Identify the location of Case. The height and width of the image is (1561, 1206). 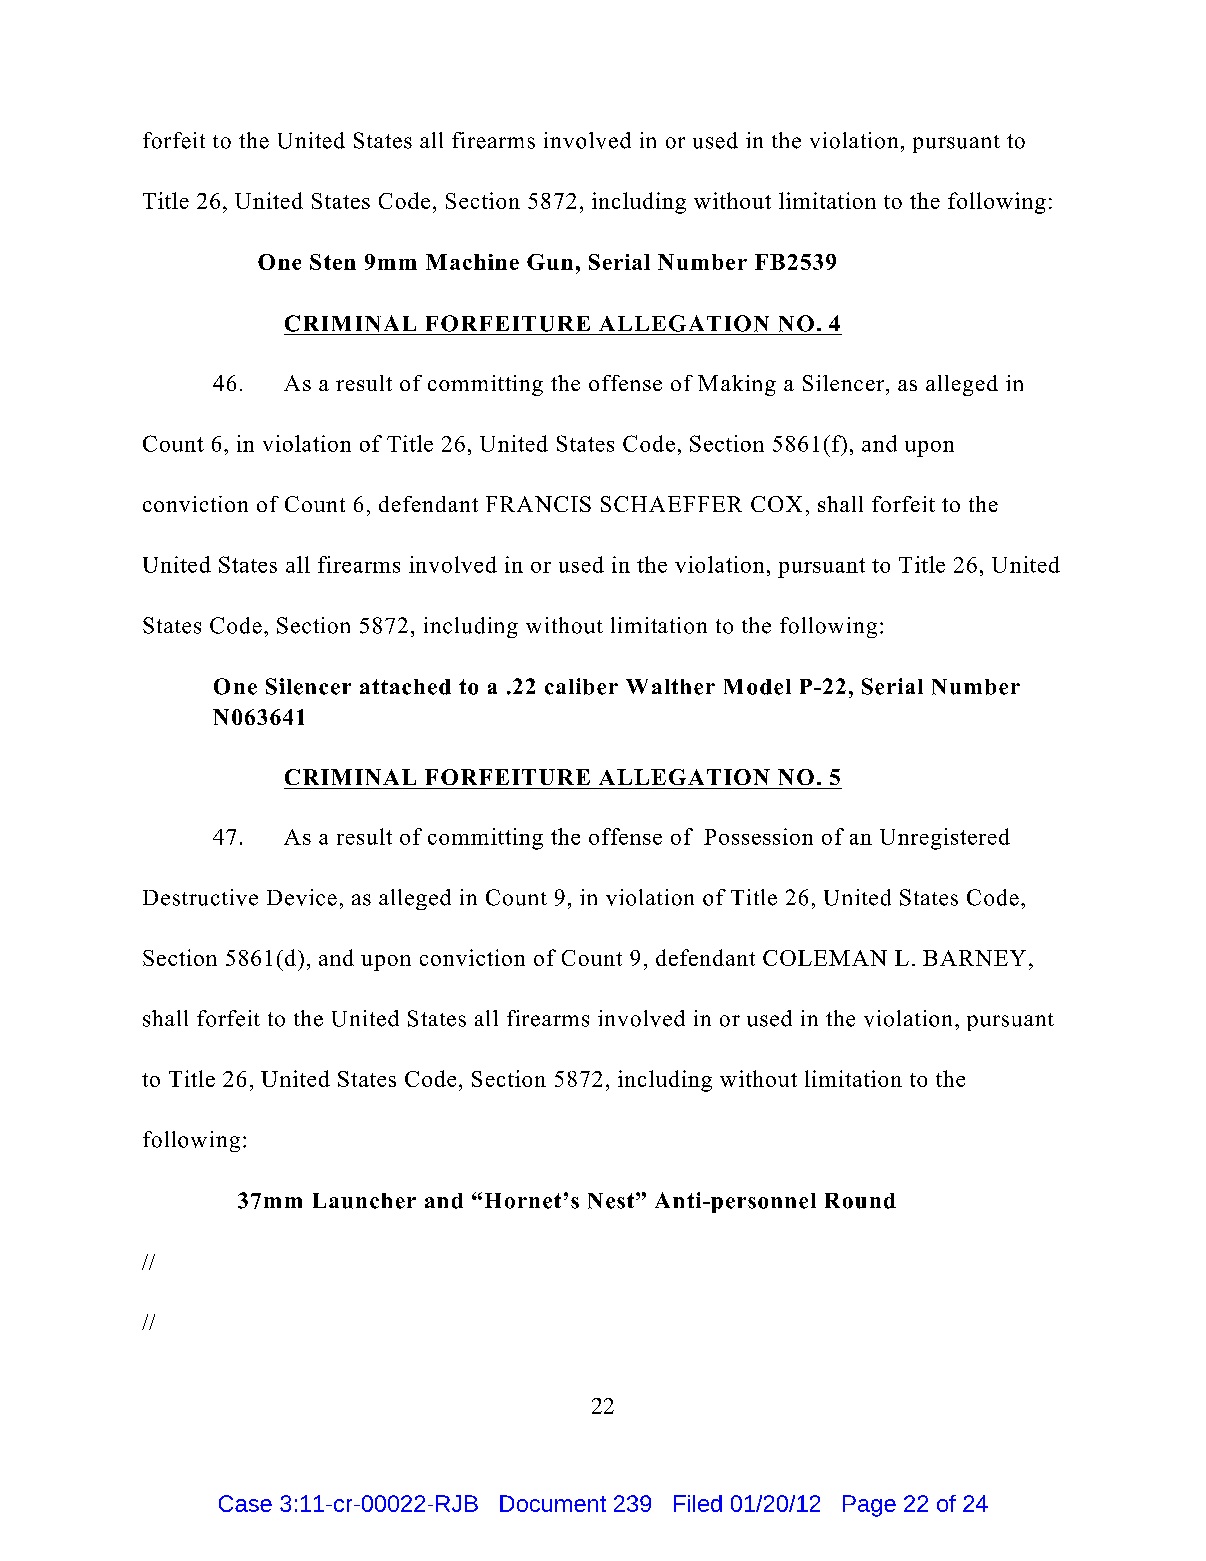
(245, 1503).
